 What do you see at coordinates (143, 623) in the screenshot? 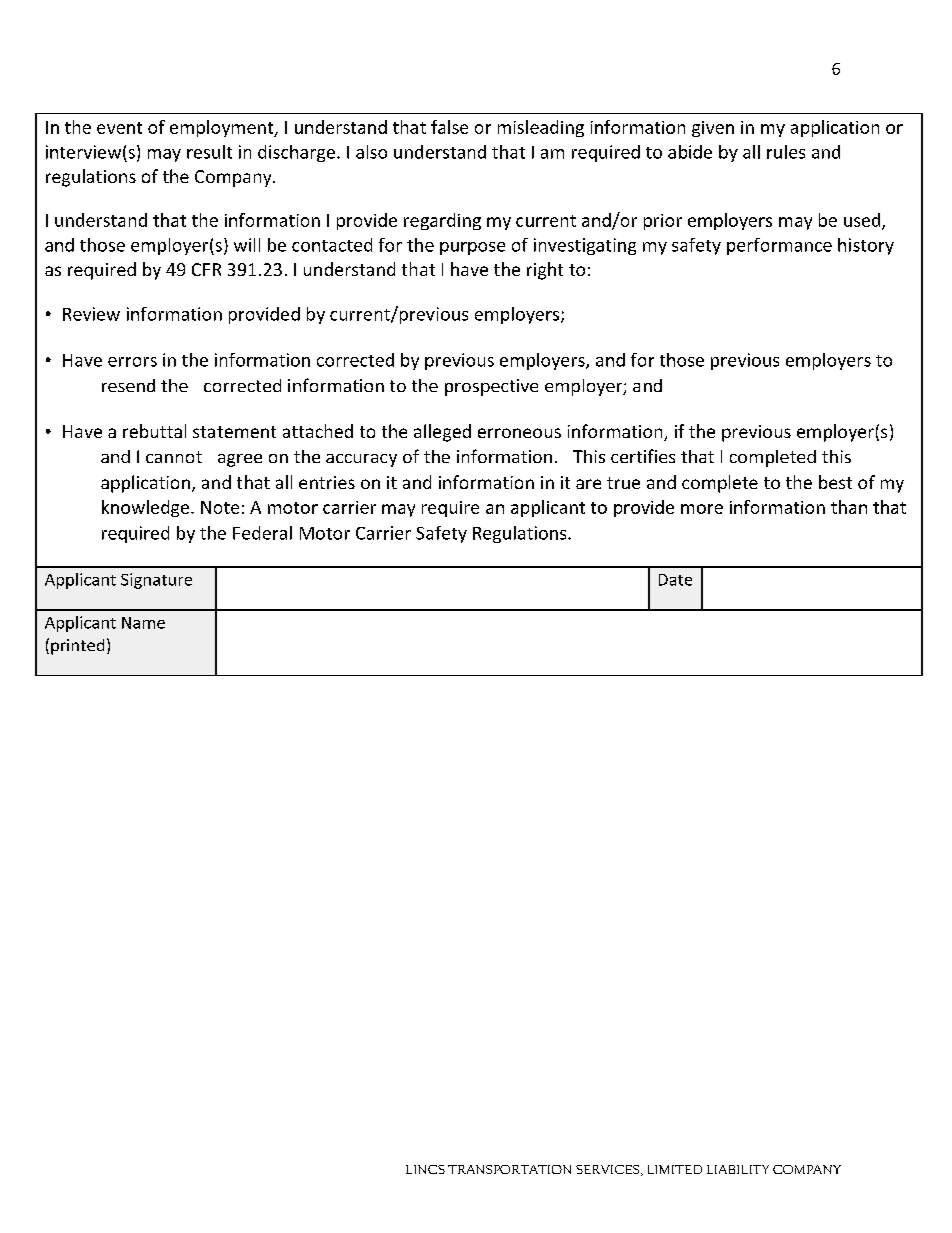
I see `Name` at bounding box center [143, 623].
